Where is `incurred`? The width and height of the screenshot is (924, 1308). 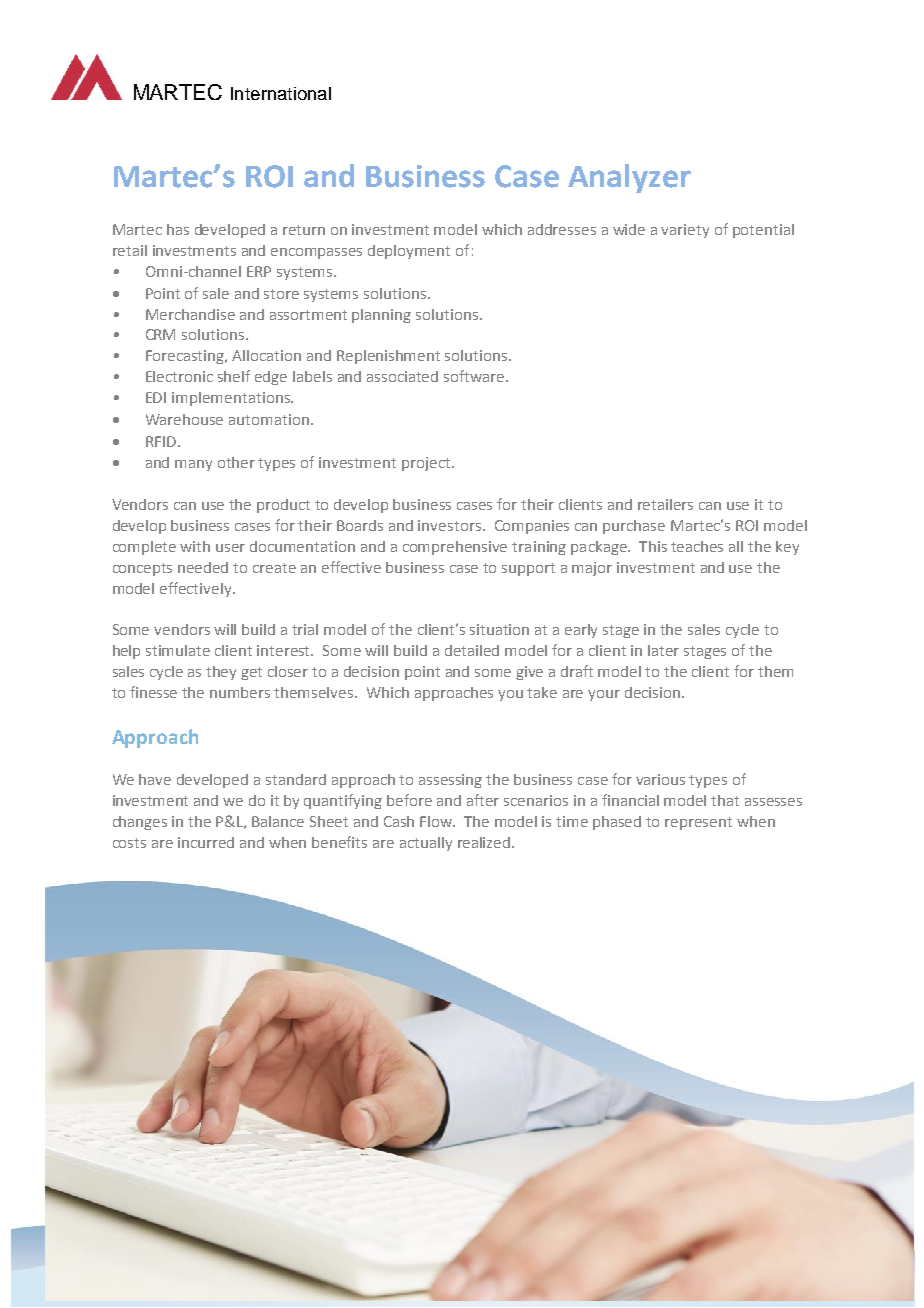
incurred is located at coordinates (206, 842).
